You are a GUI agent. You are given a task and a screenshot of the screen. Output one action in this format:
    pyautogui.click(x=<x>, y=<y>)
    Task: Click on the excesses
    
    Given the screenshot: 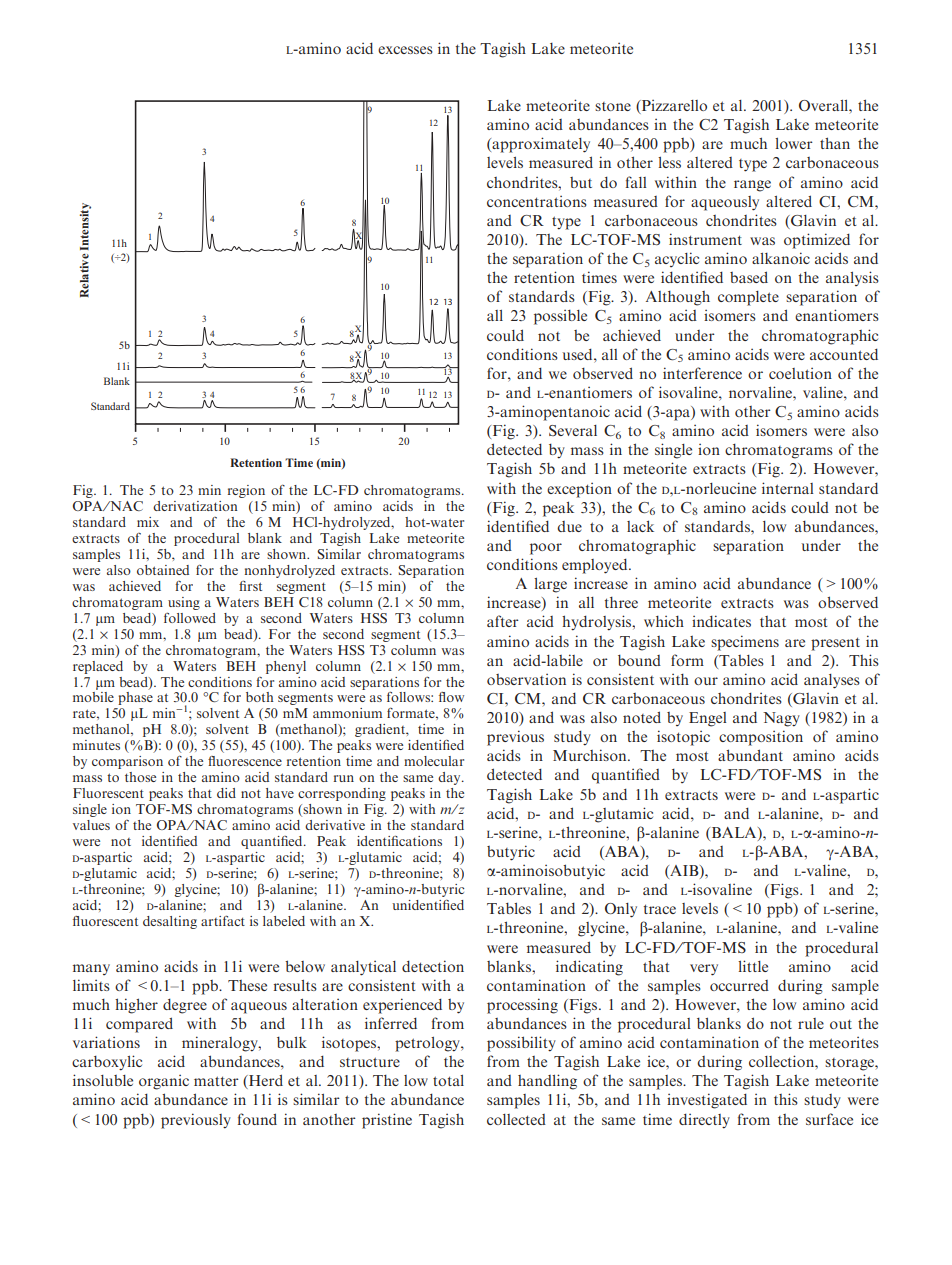 What is the action you would take?
    pyautogui.click(x=405, y=50)
